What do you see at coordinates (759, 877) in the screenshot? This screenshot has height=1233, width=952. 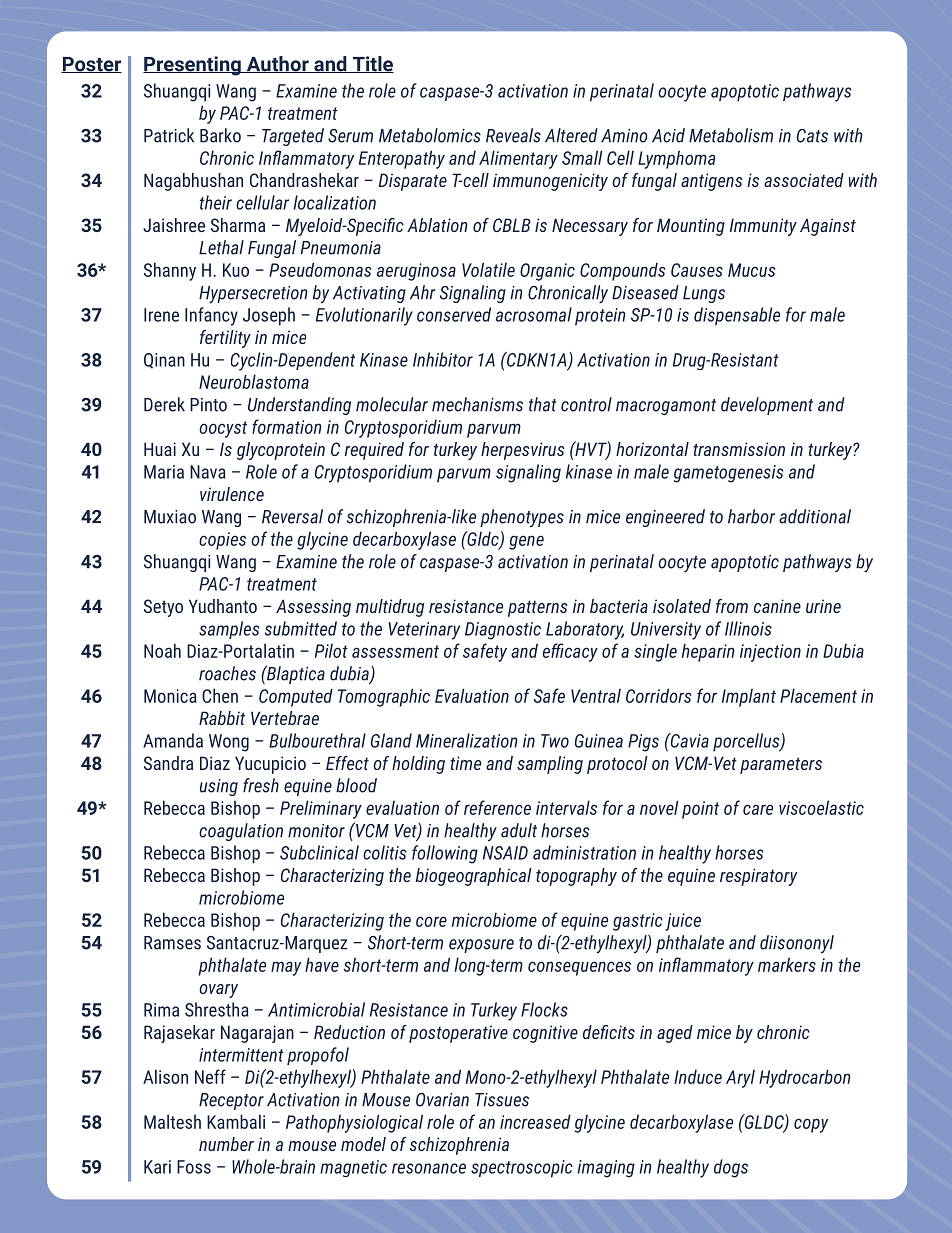 I see `respiratory` at bounding box center [759, 877].
